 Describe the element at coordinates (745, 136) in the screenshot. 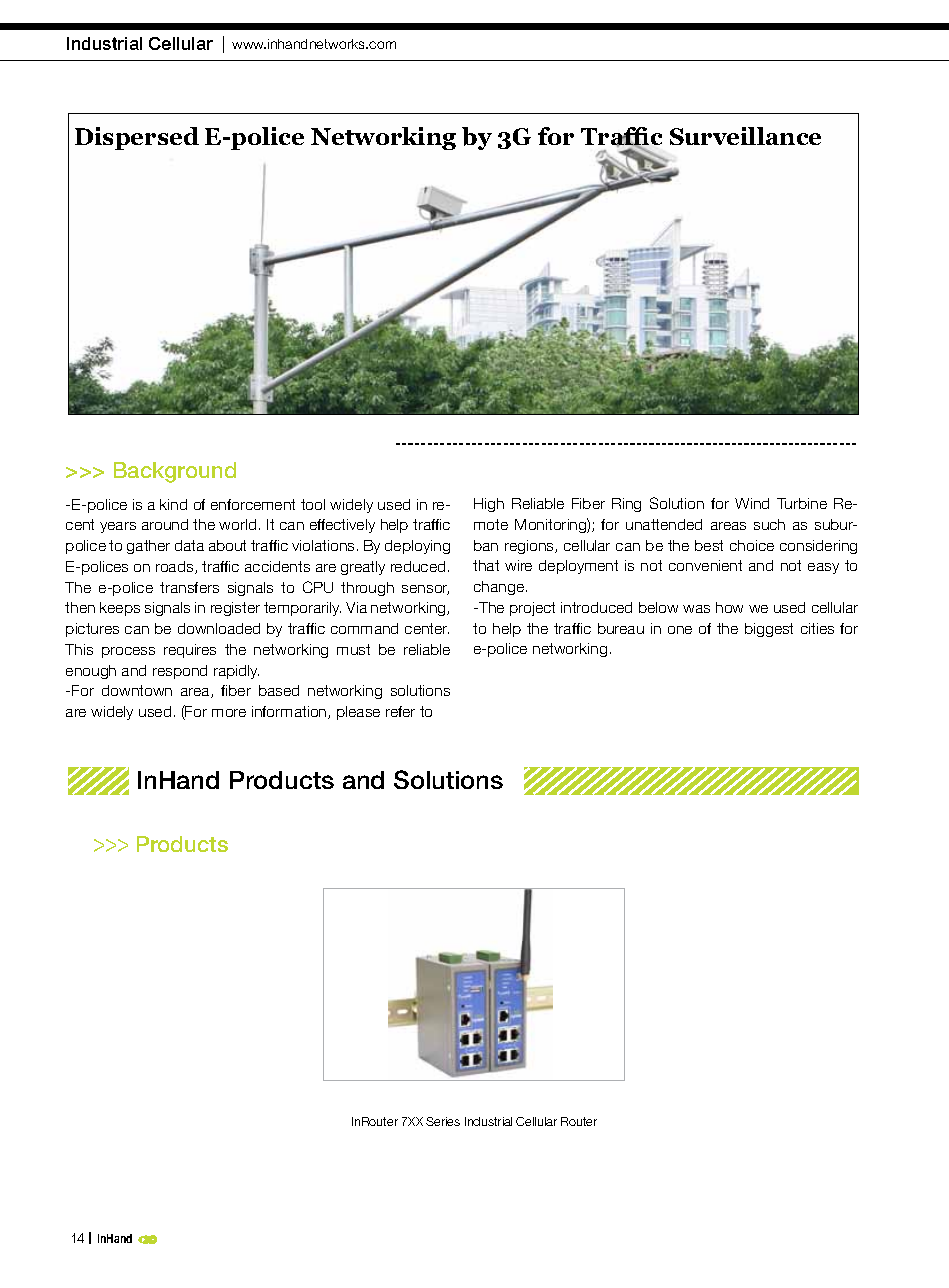

I see `Surveillance` at that location.
